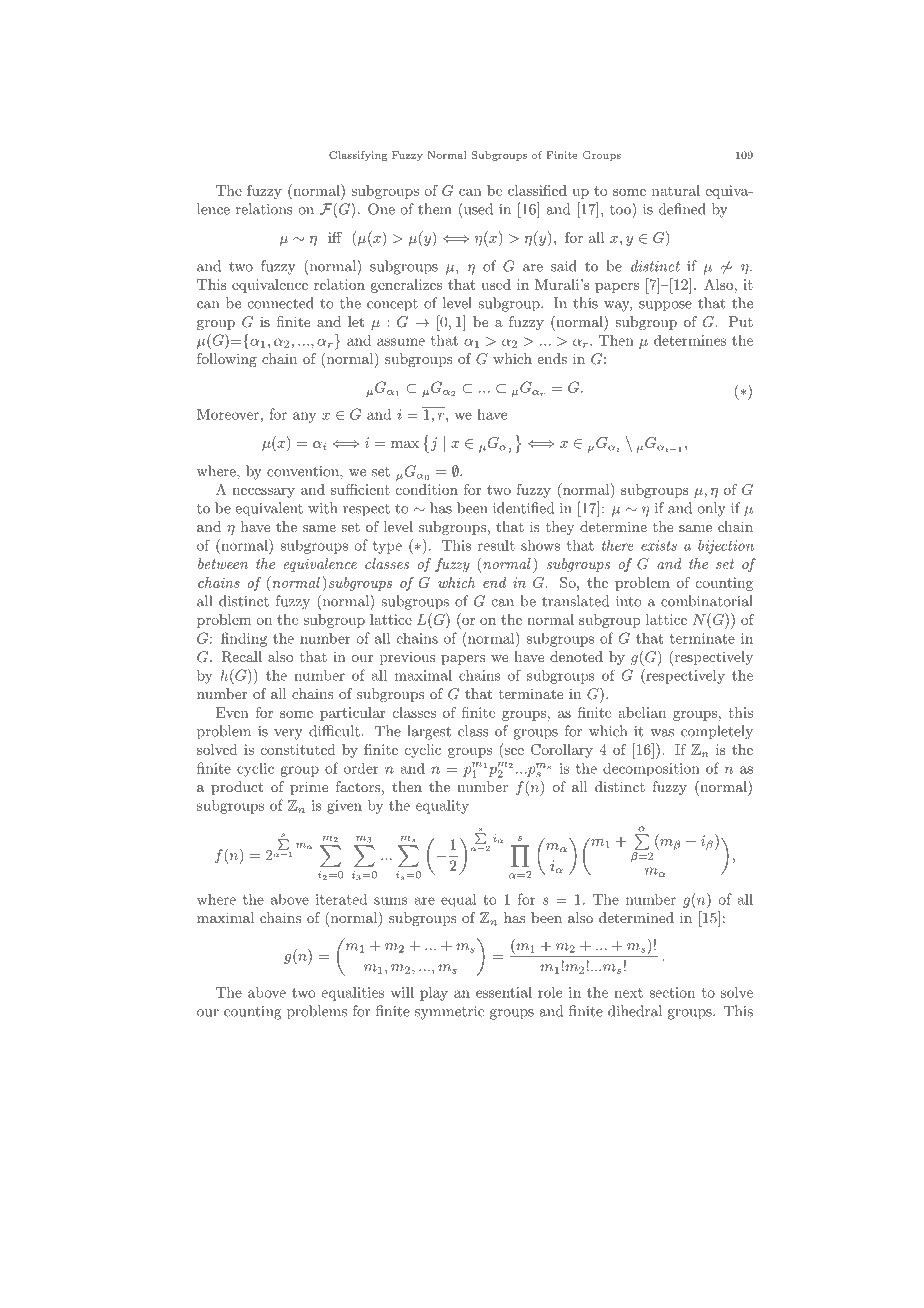 Image resolution: width=924 pixels, height=1308 pixels. Describe the element at coordinates (552, 358) in the screenshot. I see `ends` at that location.
